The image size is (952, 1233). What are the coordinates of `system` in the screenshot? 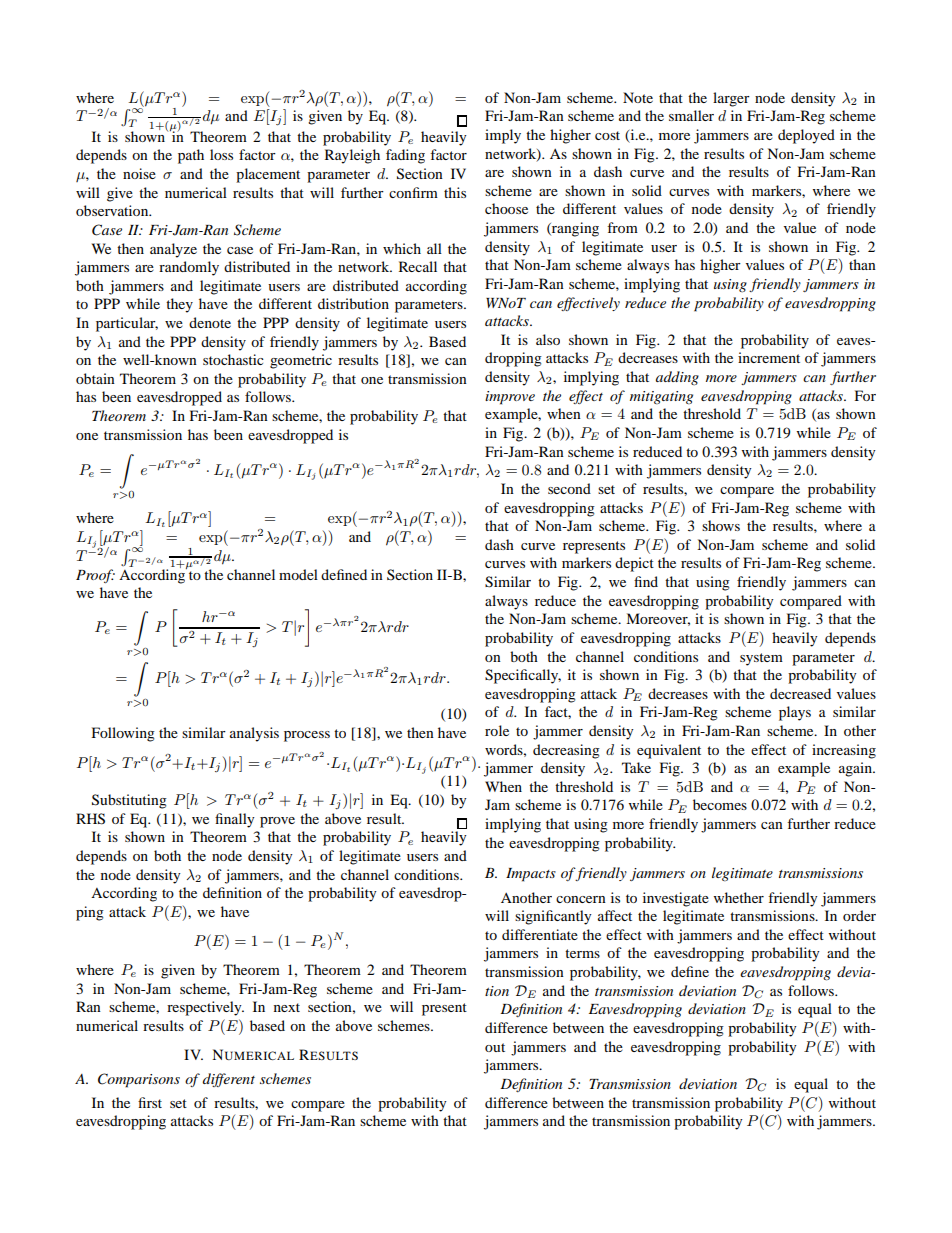 It's located at (761, 659).
